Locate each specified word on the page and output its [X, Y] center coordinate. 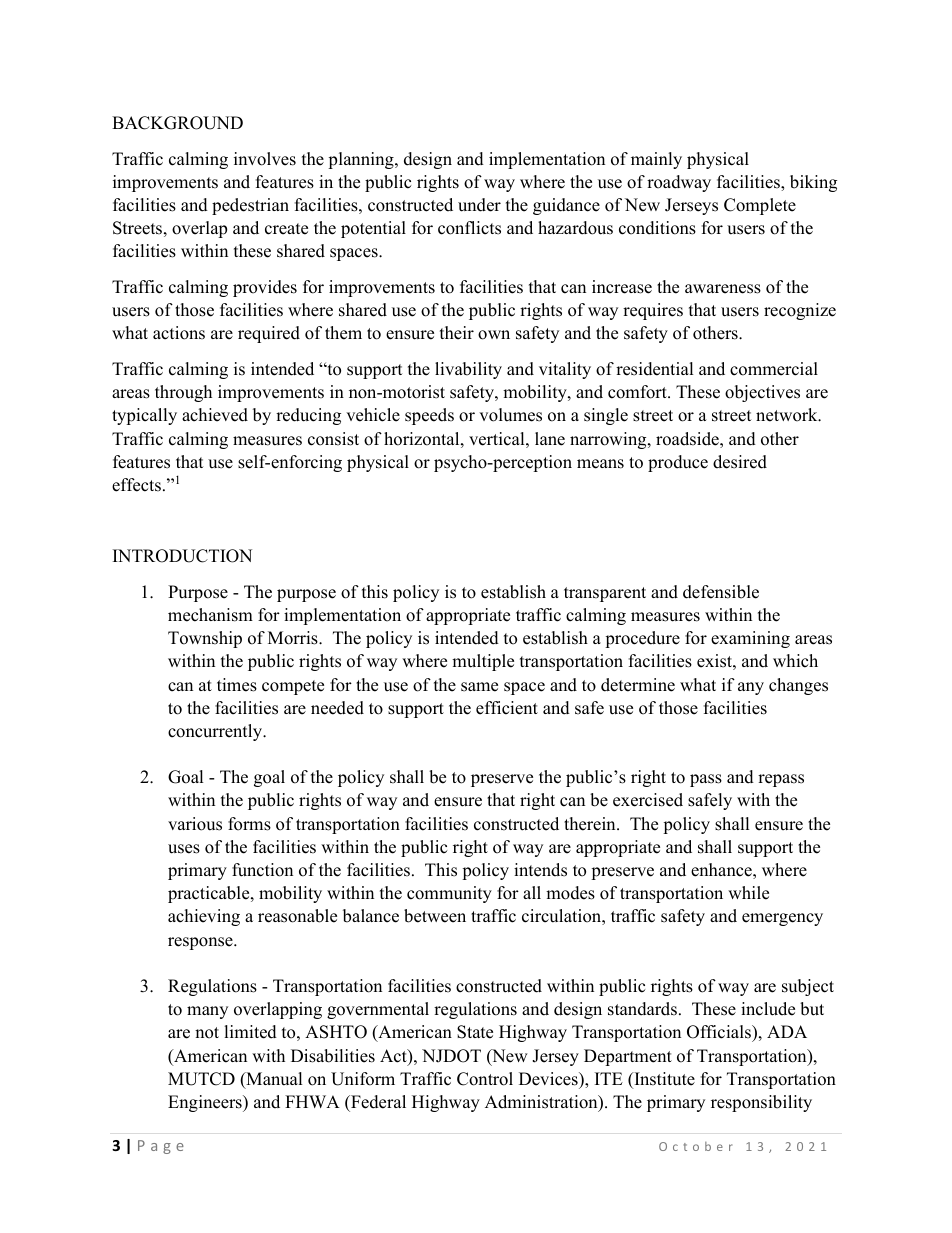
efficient [507, 708]
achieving [204, 917]
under [479, 205]
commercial [774, 369]
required [269, 334]
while [748, 893]
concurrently [216, 732]
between [435, 916]
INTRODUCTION [182, 556]
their [457, 333]
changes [798, 686]
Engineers [206, 1103]
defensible [721, 592]
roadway [679, 183]
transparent [605, 594]
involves [265, 159]
